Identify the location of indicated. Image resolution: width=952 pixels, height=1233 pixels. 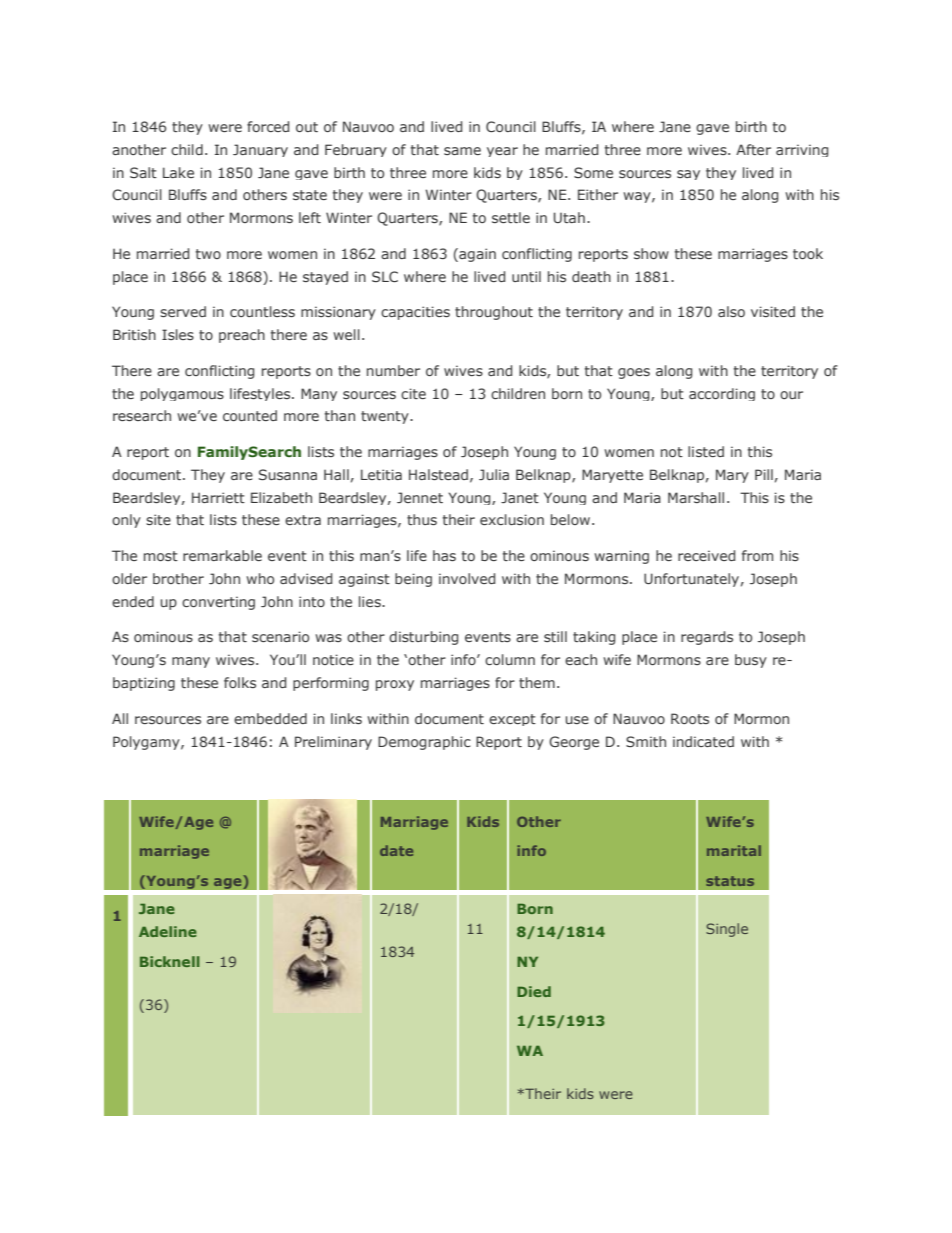
(703, 741).
